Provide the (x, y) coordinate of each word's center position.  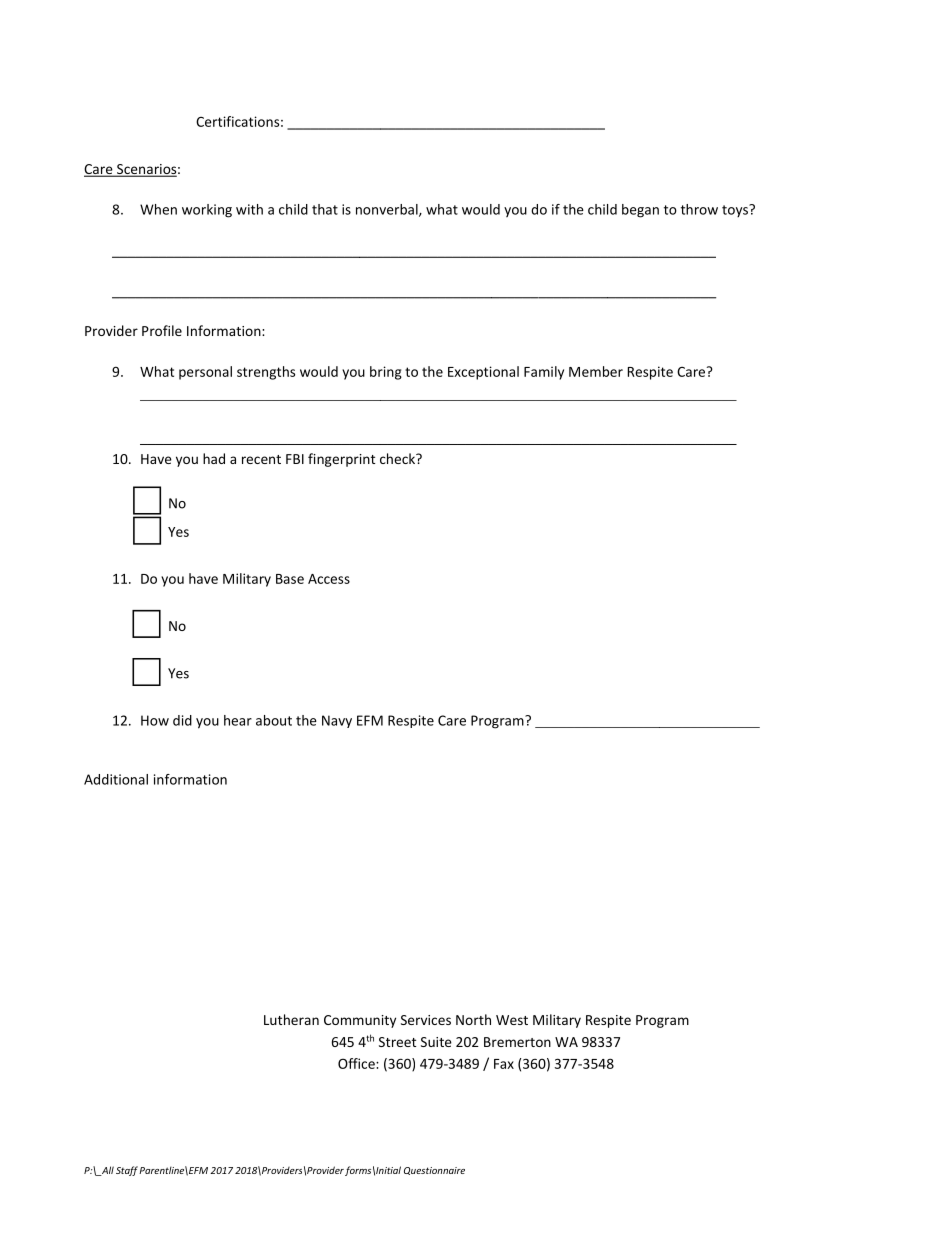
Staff (127, 1171)
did (182, 720)
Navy (337, 721)
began (640, 211)
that (325, 209)
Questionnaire (434, 1171)
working (207, 211)
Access (329, 579)
